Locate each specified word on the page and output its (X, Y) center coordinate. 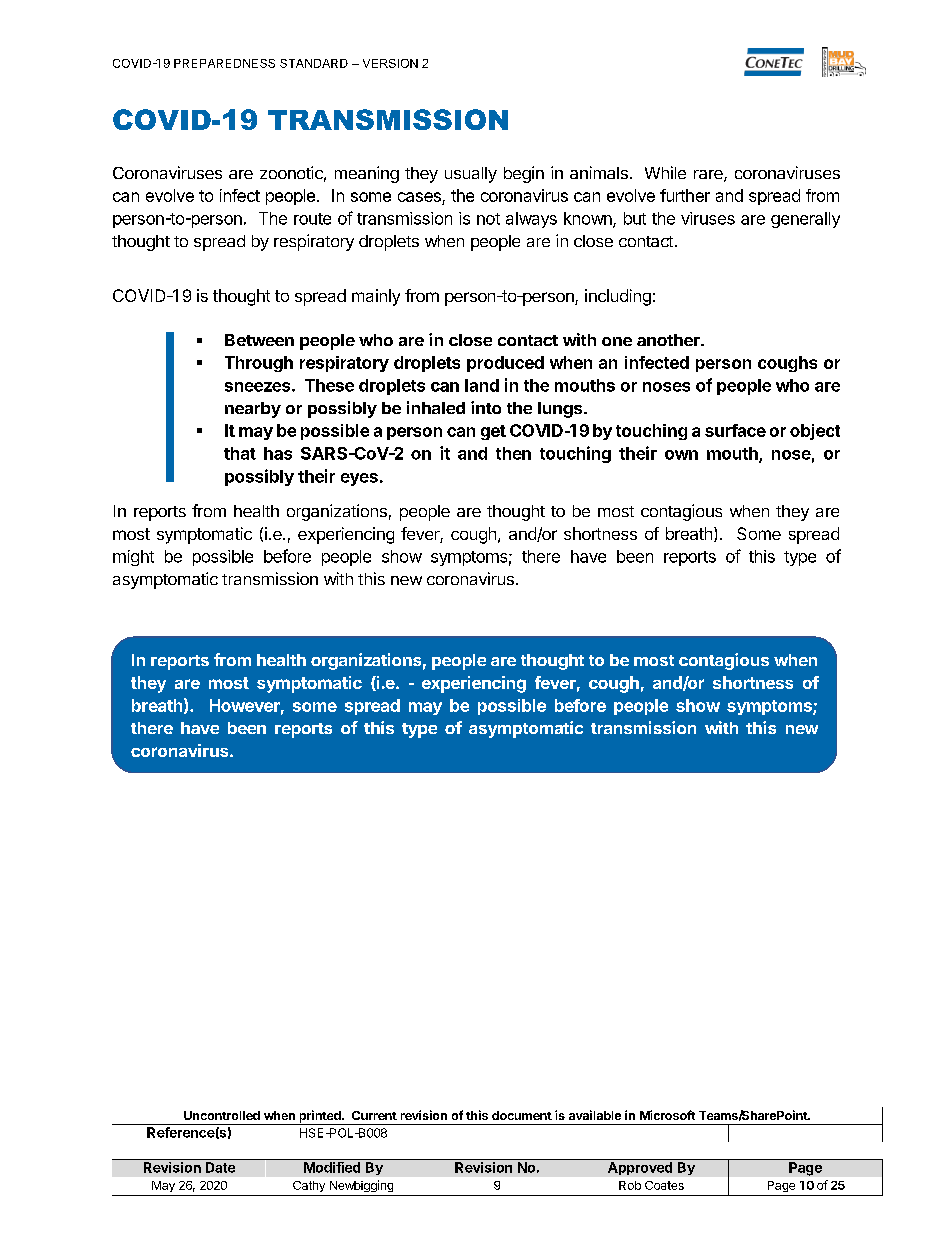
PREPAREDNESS (224, 63)
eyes (359, 479)
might (133, 558)
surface (735, 430)
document (522, 1115)
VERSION (390, 63)
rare (709, 176)
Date (220, 1167)
